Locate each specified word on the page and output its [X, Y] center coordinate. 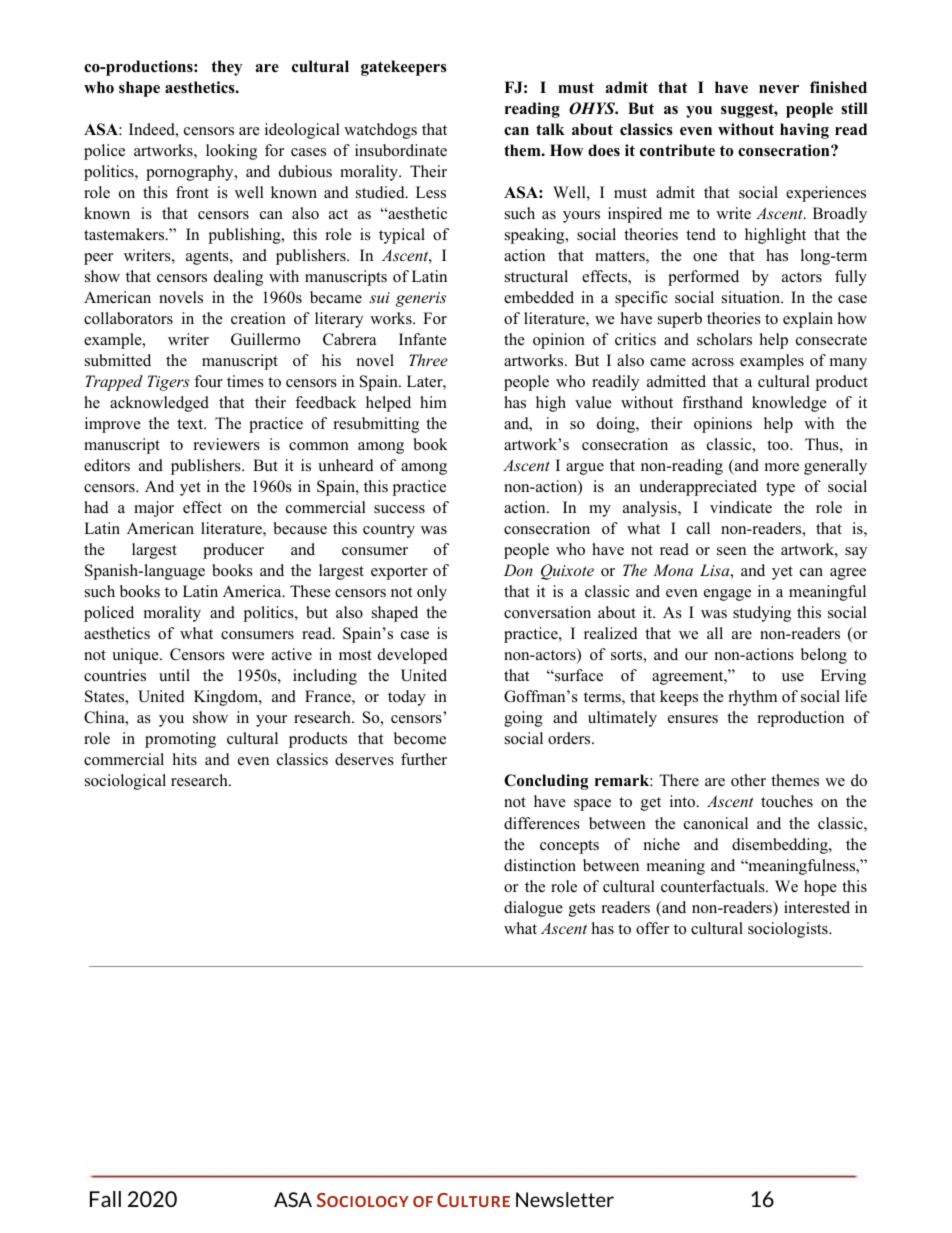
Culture [473, 1200]
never [779, 89]
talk [550, 129]
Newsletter [565, 1199]
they [226, 68]
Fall [105, 1199]
